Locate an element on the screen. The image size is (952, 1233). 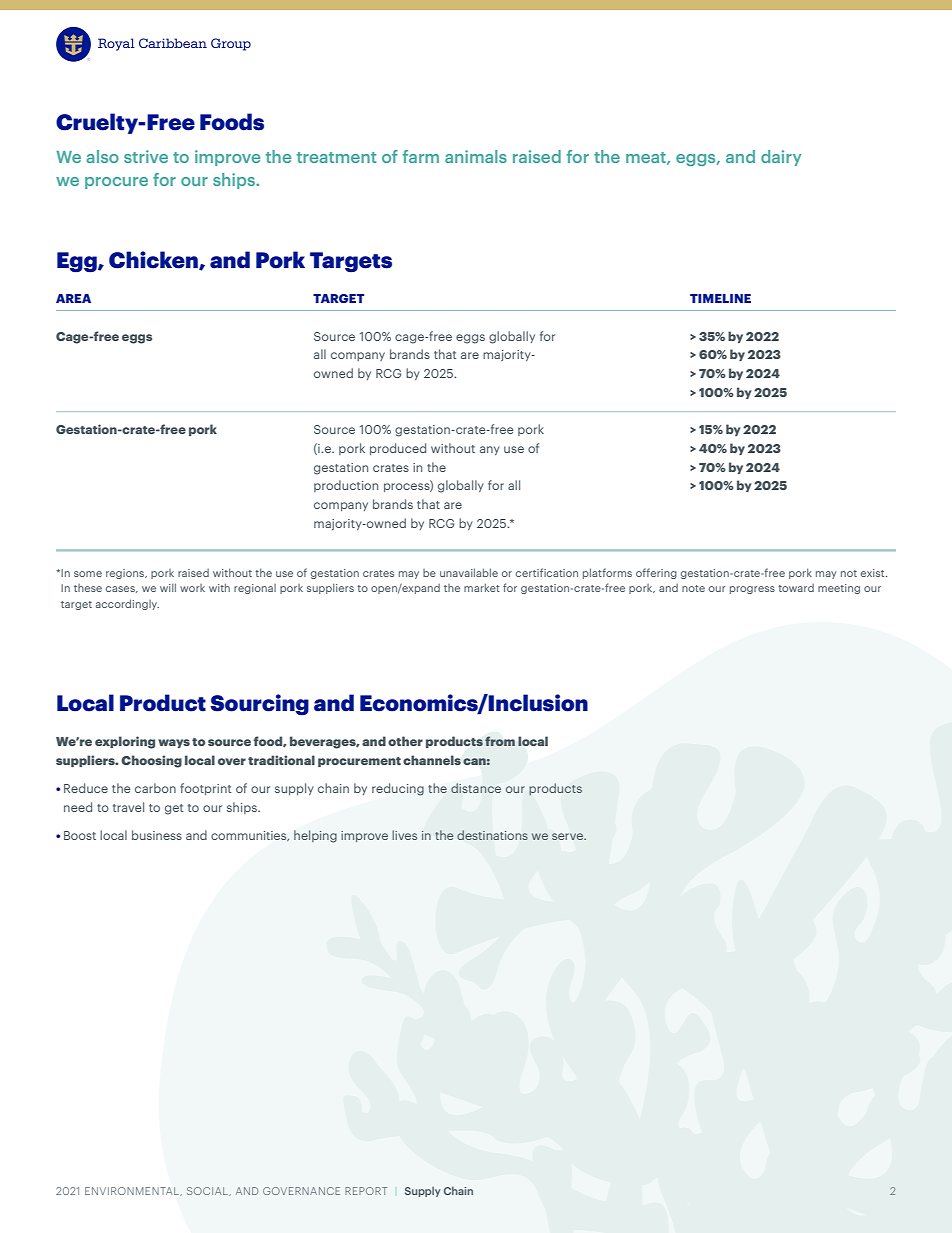
serve is located at coordinates (568, 836).
